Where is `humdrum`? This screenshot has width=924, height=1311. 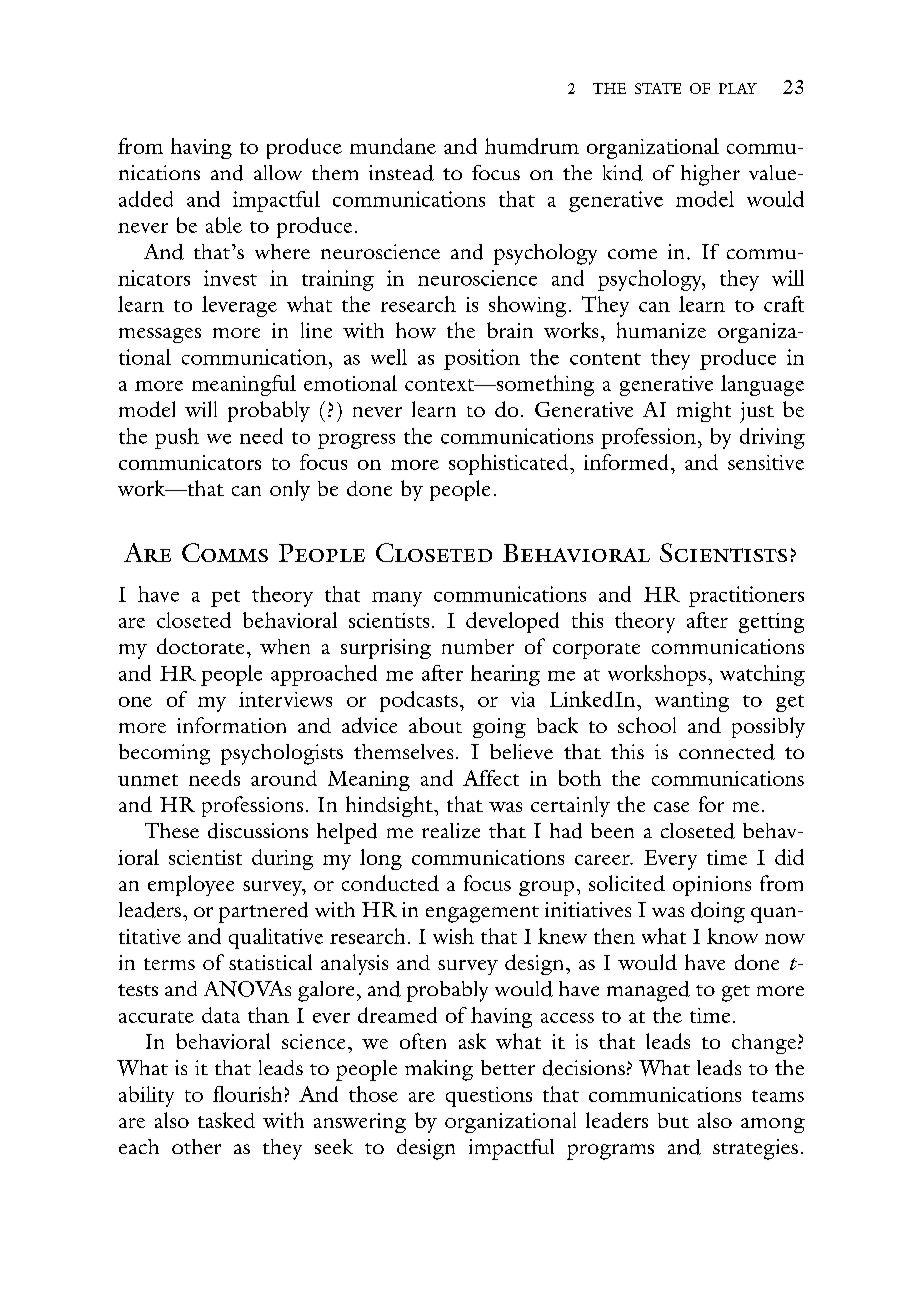
humdrum is located at coordinates (532, 146).
